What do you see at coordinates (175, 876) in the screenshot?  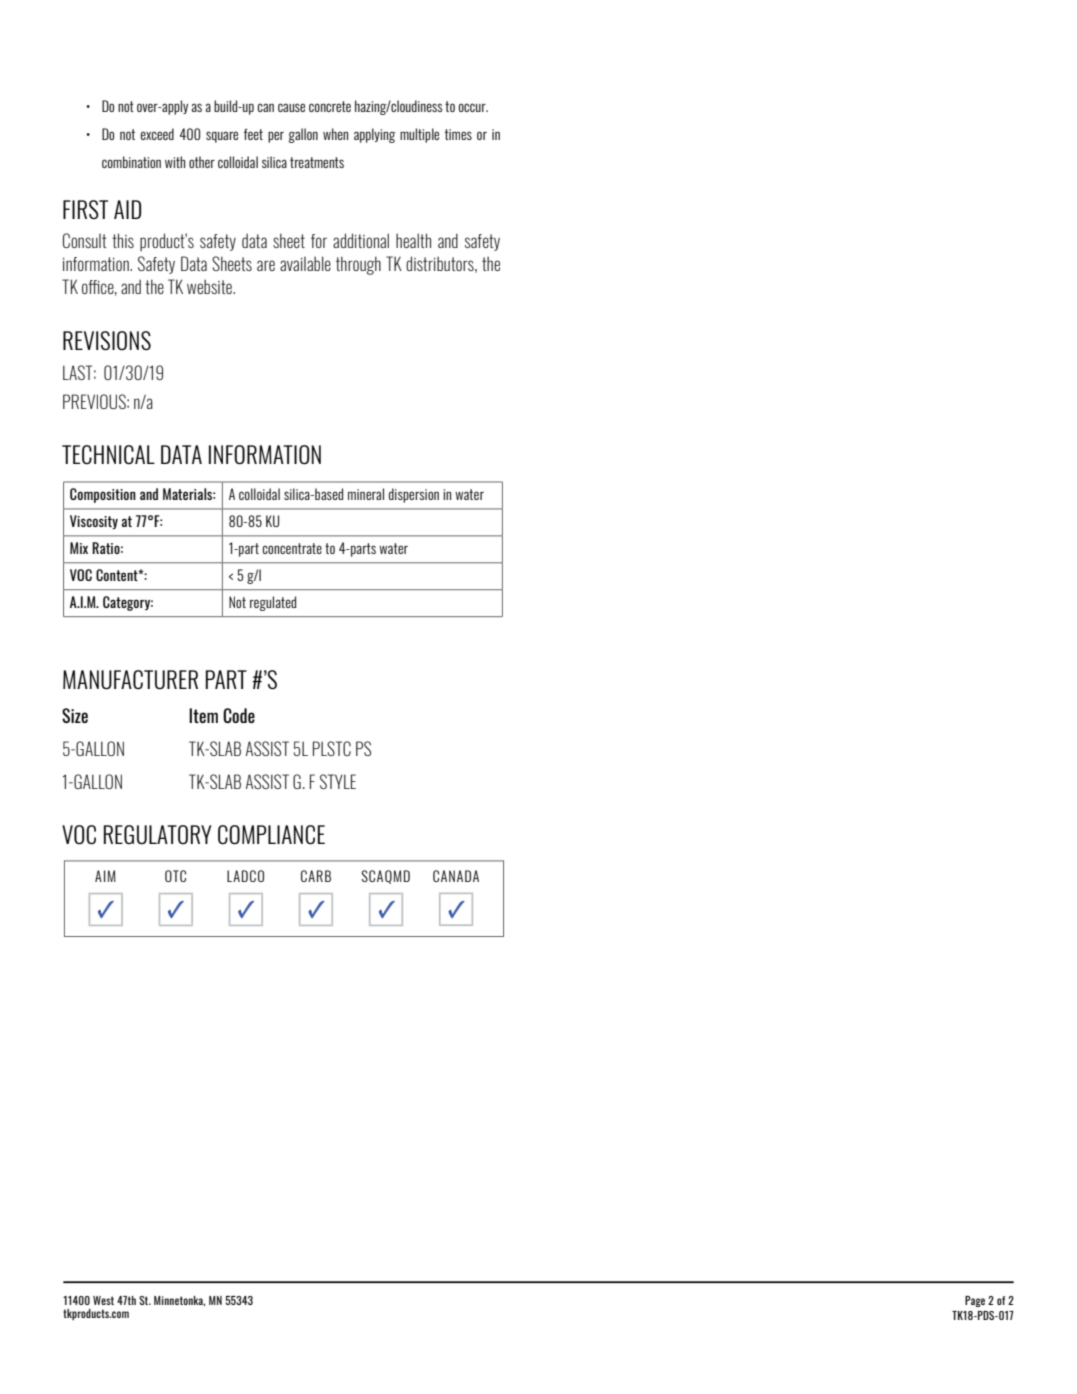 I see `OTC` at bounding box center [175, 876].
